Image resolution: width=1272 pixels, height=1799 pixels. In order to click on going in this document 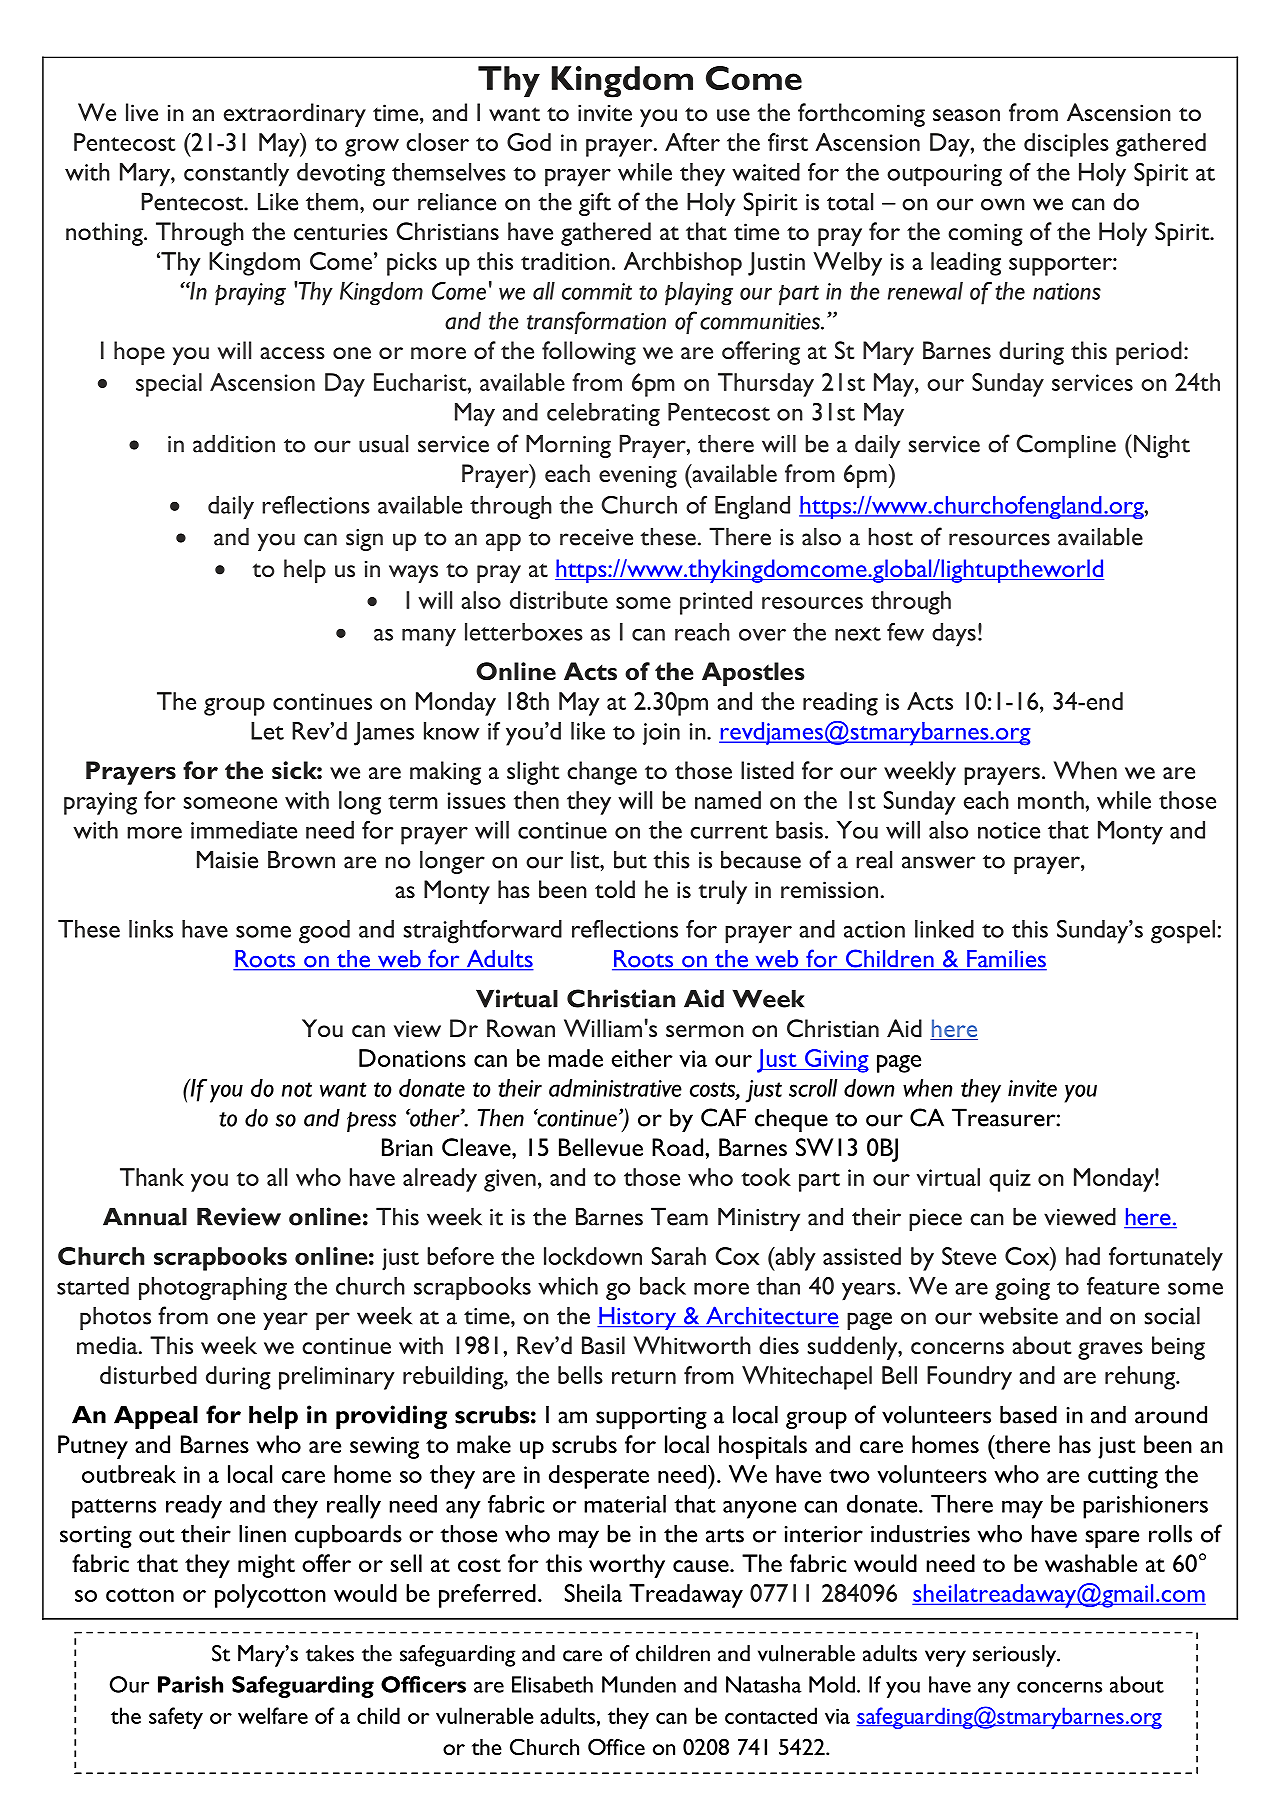, I will do `click(1022, 1289)`.
